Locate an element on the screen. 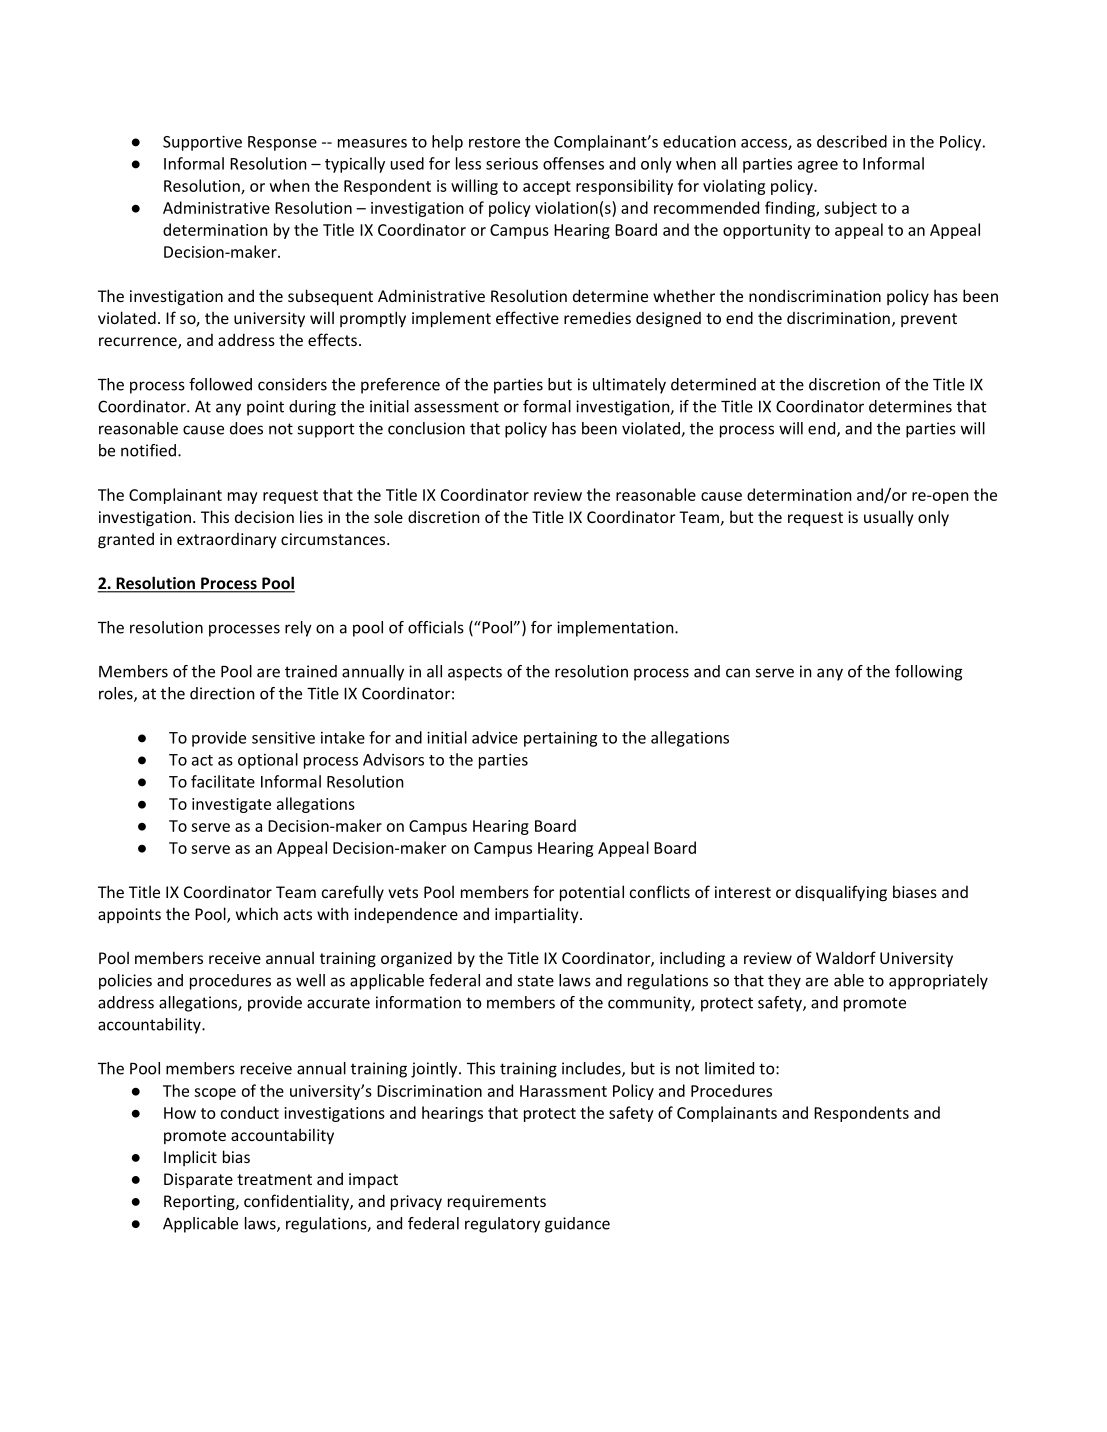  usually is located at coordinates (888, 518).
